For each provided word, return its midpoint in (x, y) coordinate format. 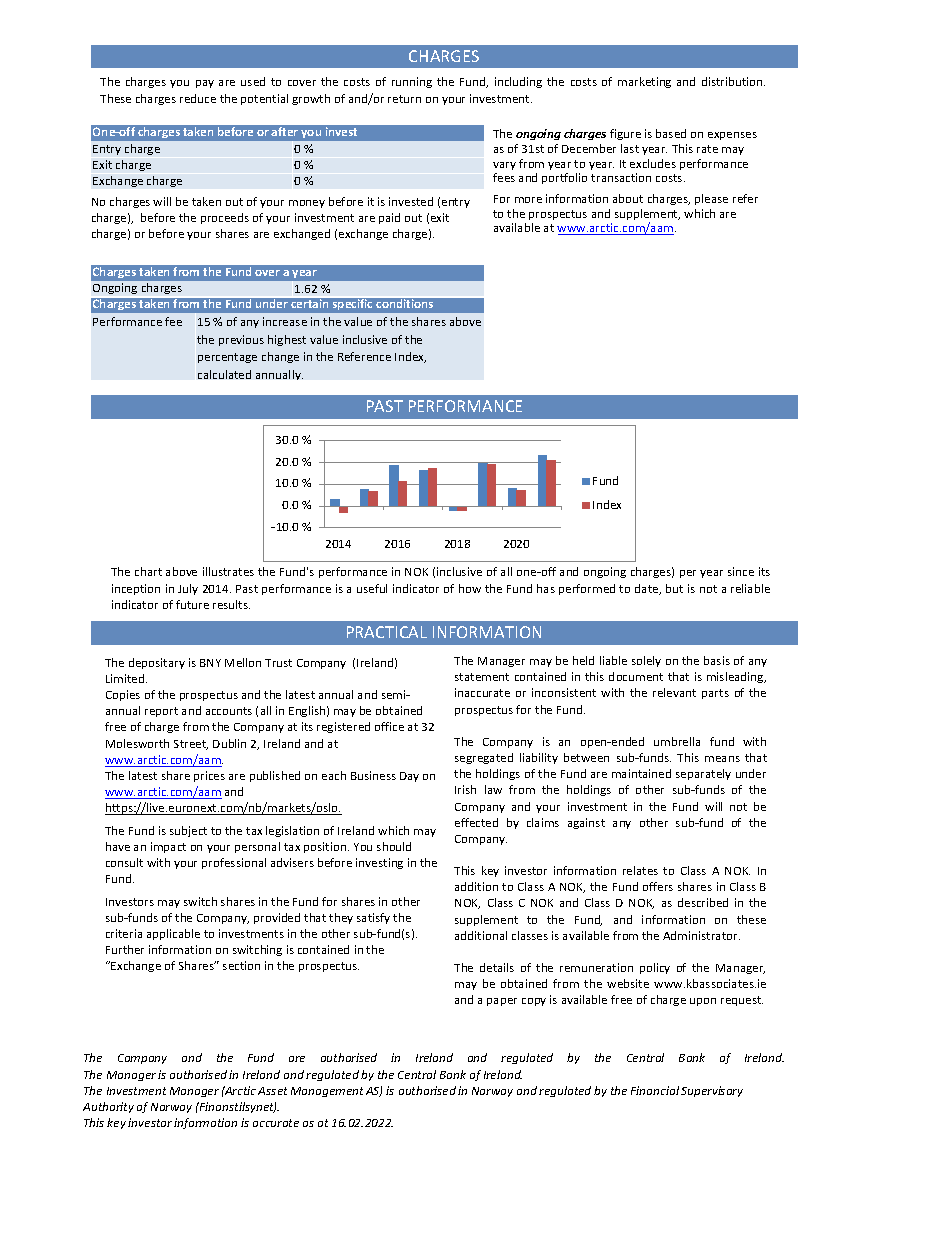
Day (409, 777)
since (741, 571)
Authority (108, 1107)
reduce (198, 98)
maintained (641, 773)
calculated (224, 374)
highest (287, 340)
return (404, 99)
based (671, 133)
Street (191, 745)
